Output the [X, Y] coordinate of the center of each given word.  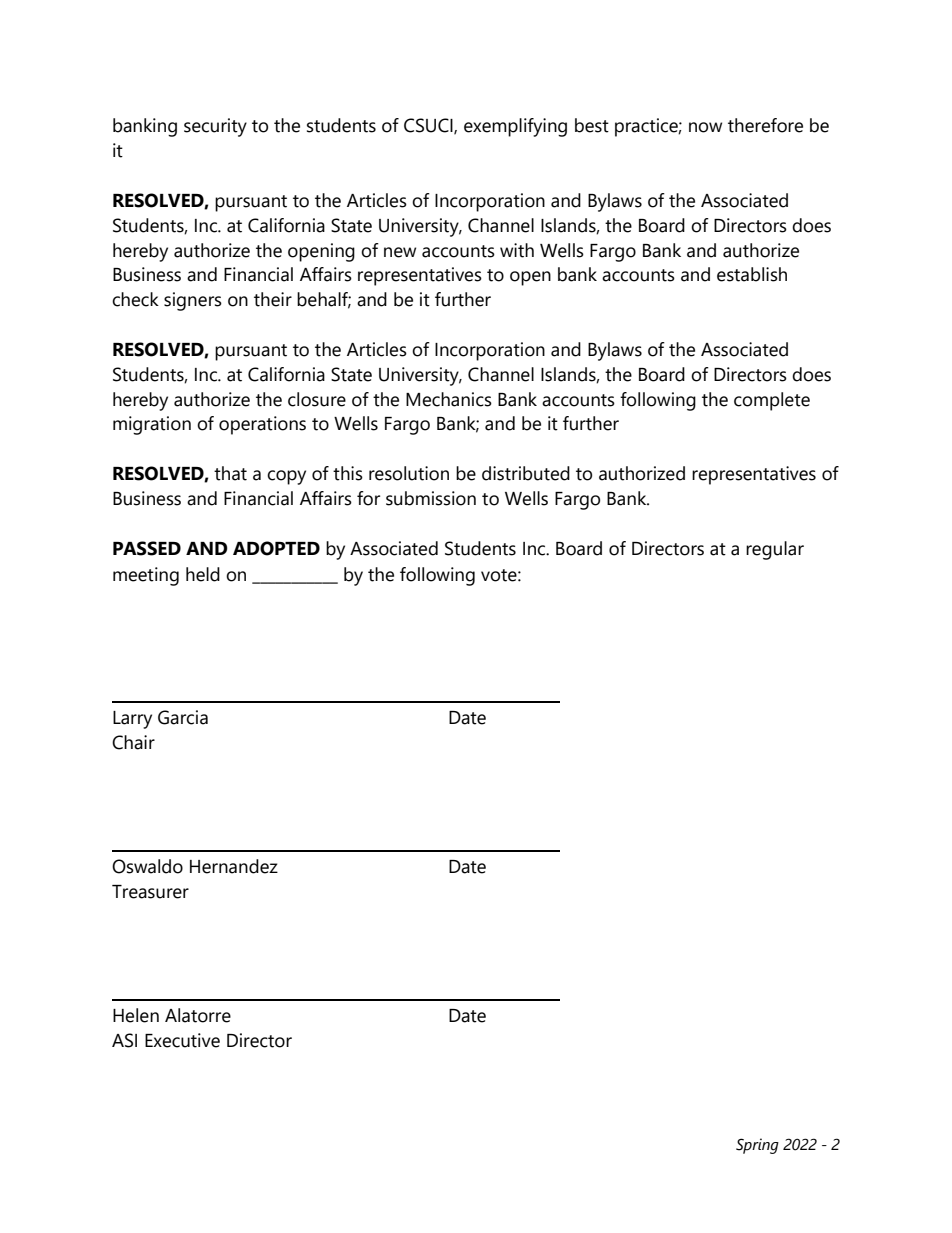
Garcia [183, 717]
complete [772, 401]
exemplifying [515, 127]
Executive [182, 1040]
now [705, 127]
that [230, 473]
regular [775, 550]
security [215, 127]
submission [431, 498]
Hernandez [234, 866]
